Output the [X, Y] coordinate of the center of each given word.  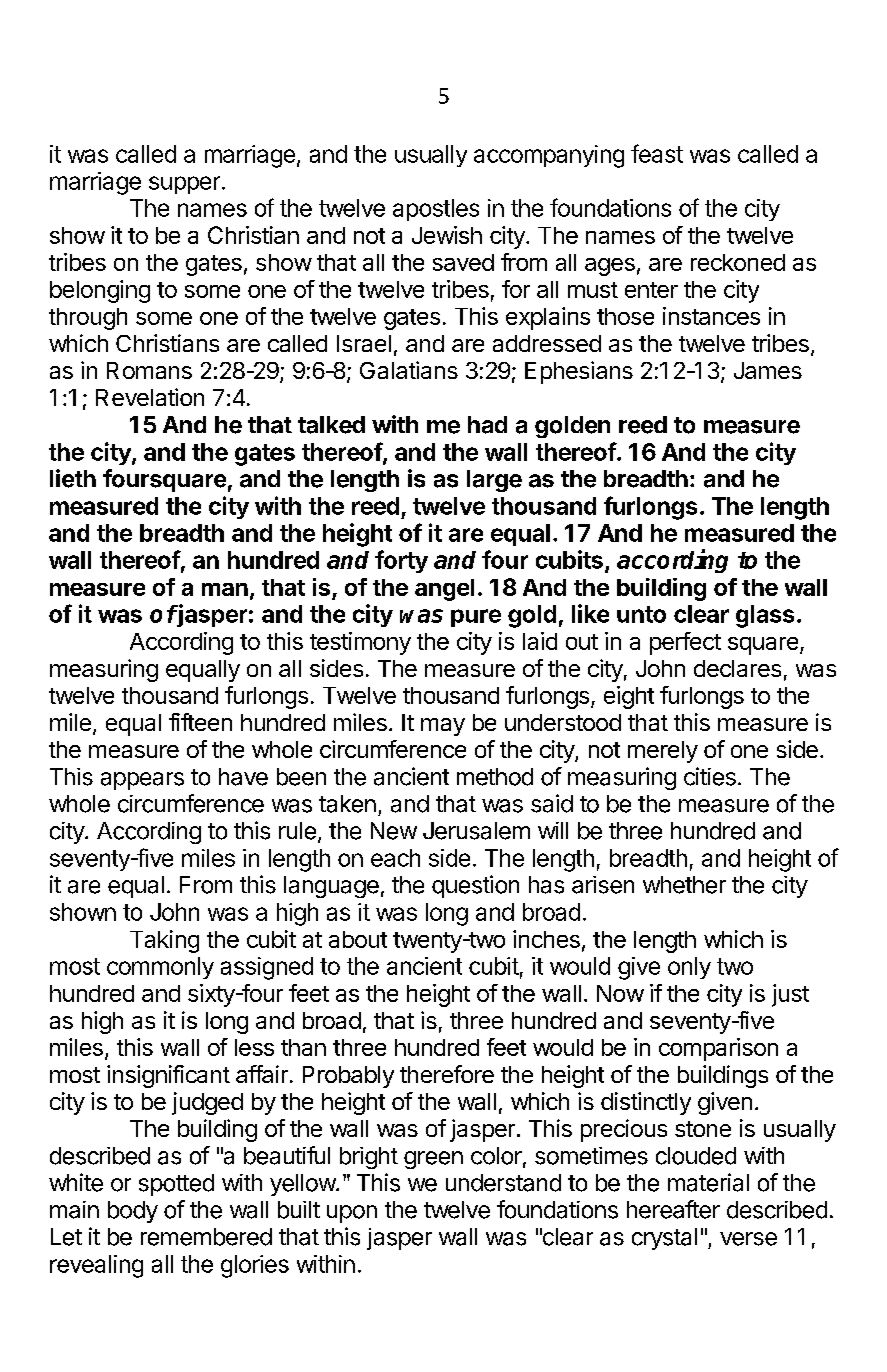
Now [620, 993]
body [133, 1212]
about [358, 939]
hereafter [673, 1209]
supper [184, 185]
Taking [164, 941]
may [443, 727]
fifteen [200, 722]
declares [737, 668]
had [487, 425]
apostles [436, 210]
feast [657, 153]
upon [352, 1214]
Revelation [150, 397]
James [768, 370]
